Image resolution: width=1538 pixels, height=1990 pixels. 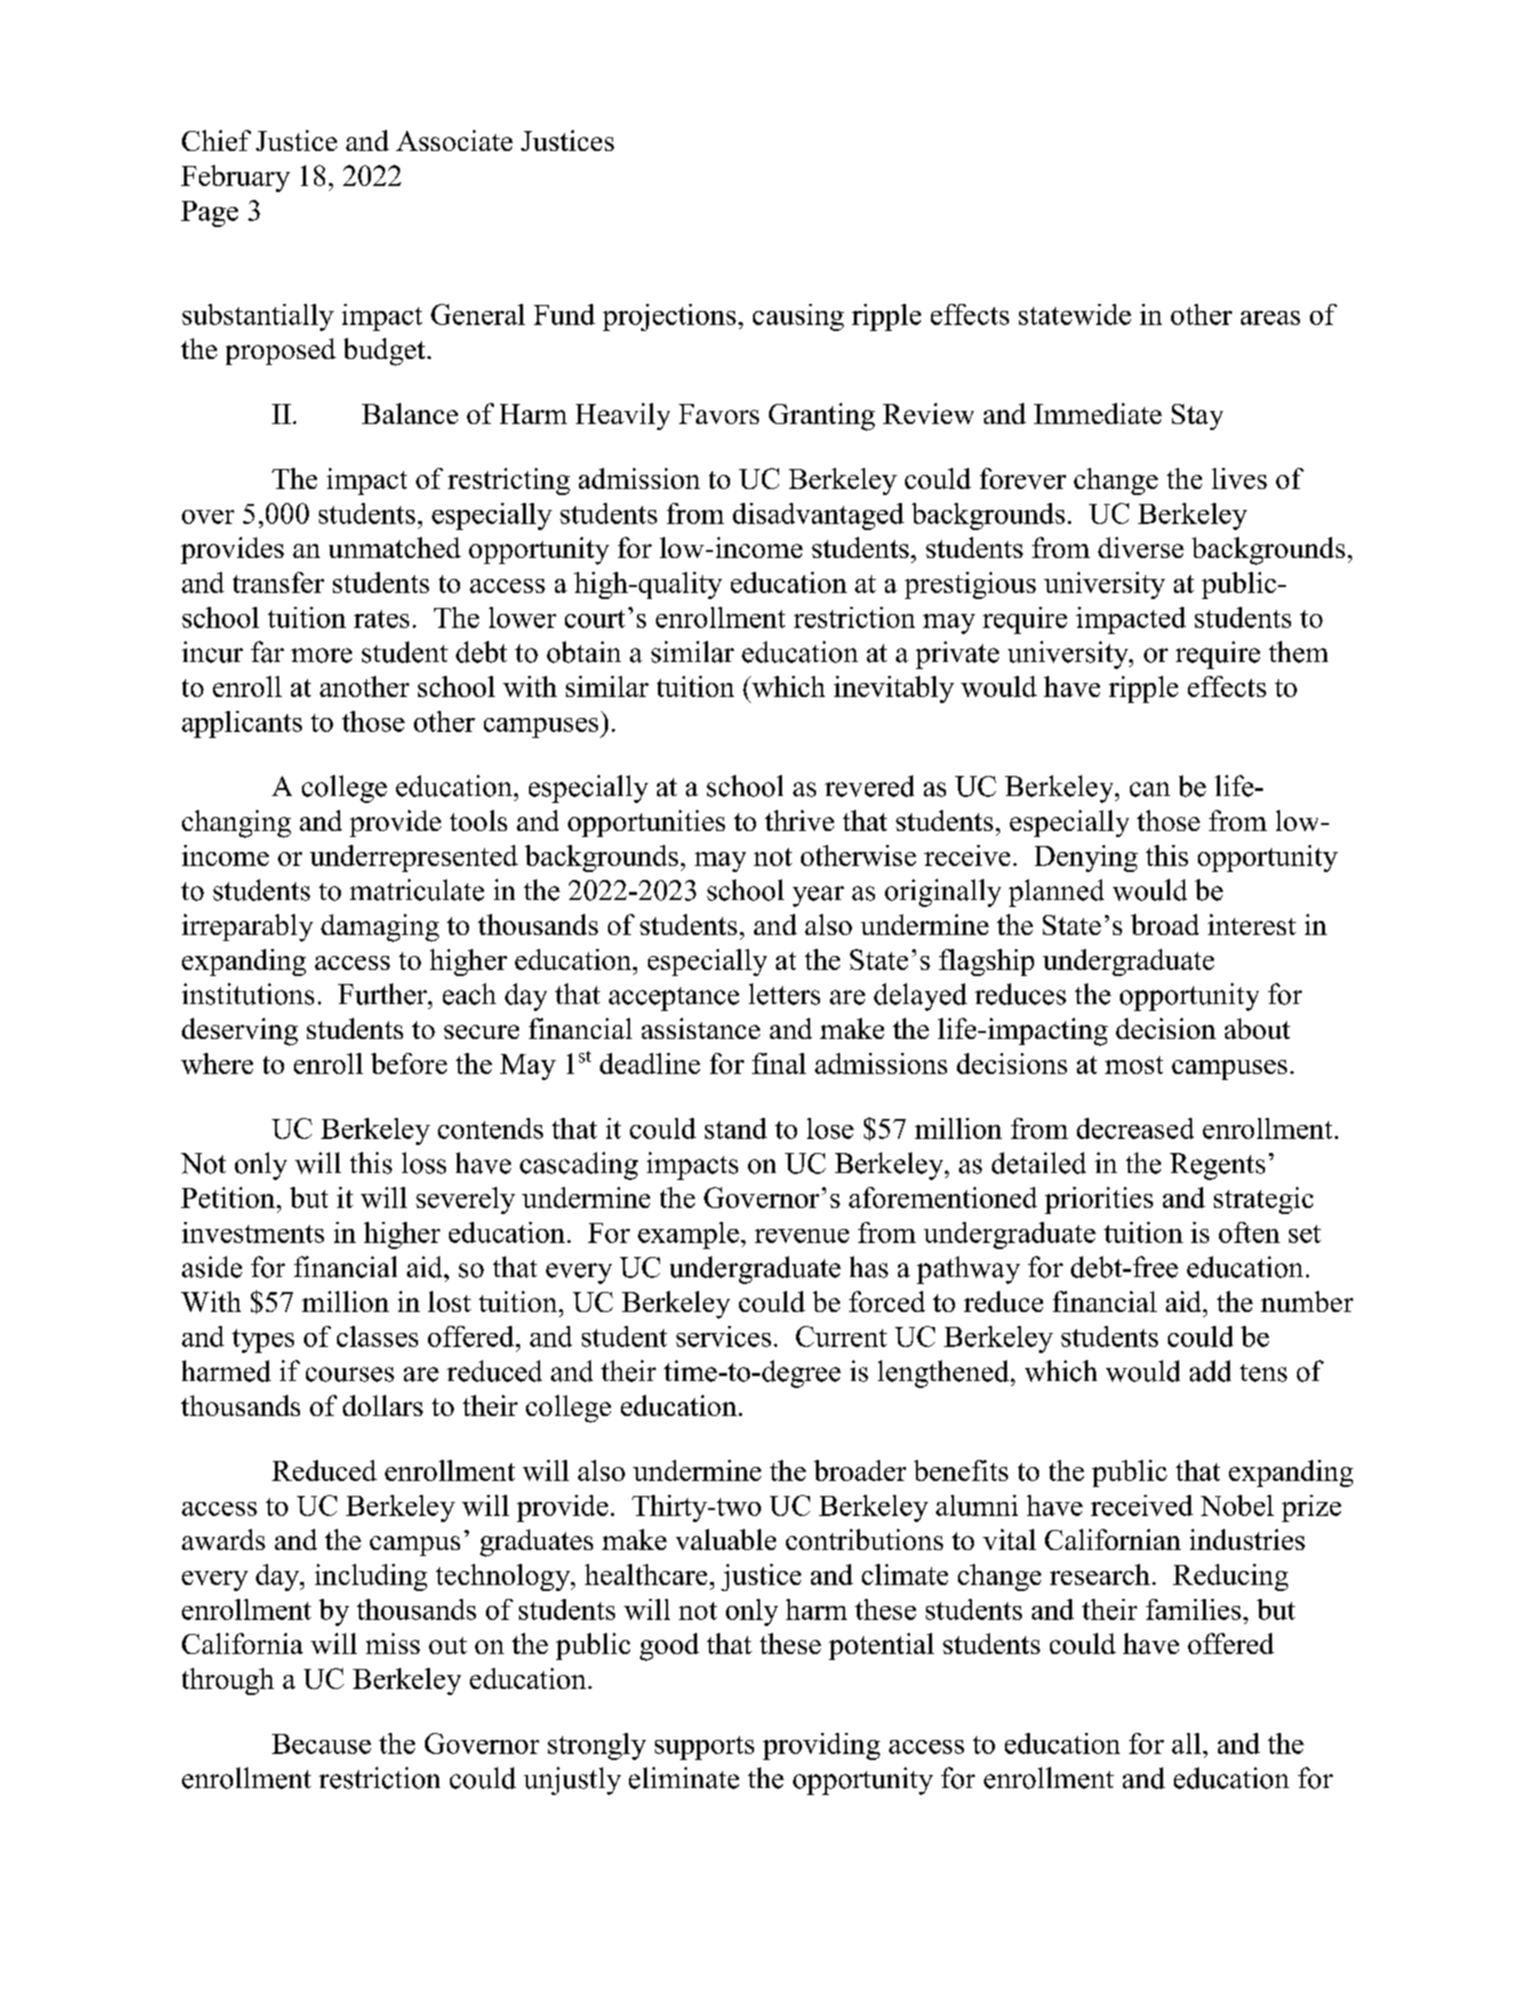 What do you see at coordinates (235, 178) in the screenshot?
I see `February` at bounding box center [235, 178].
